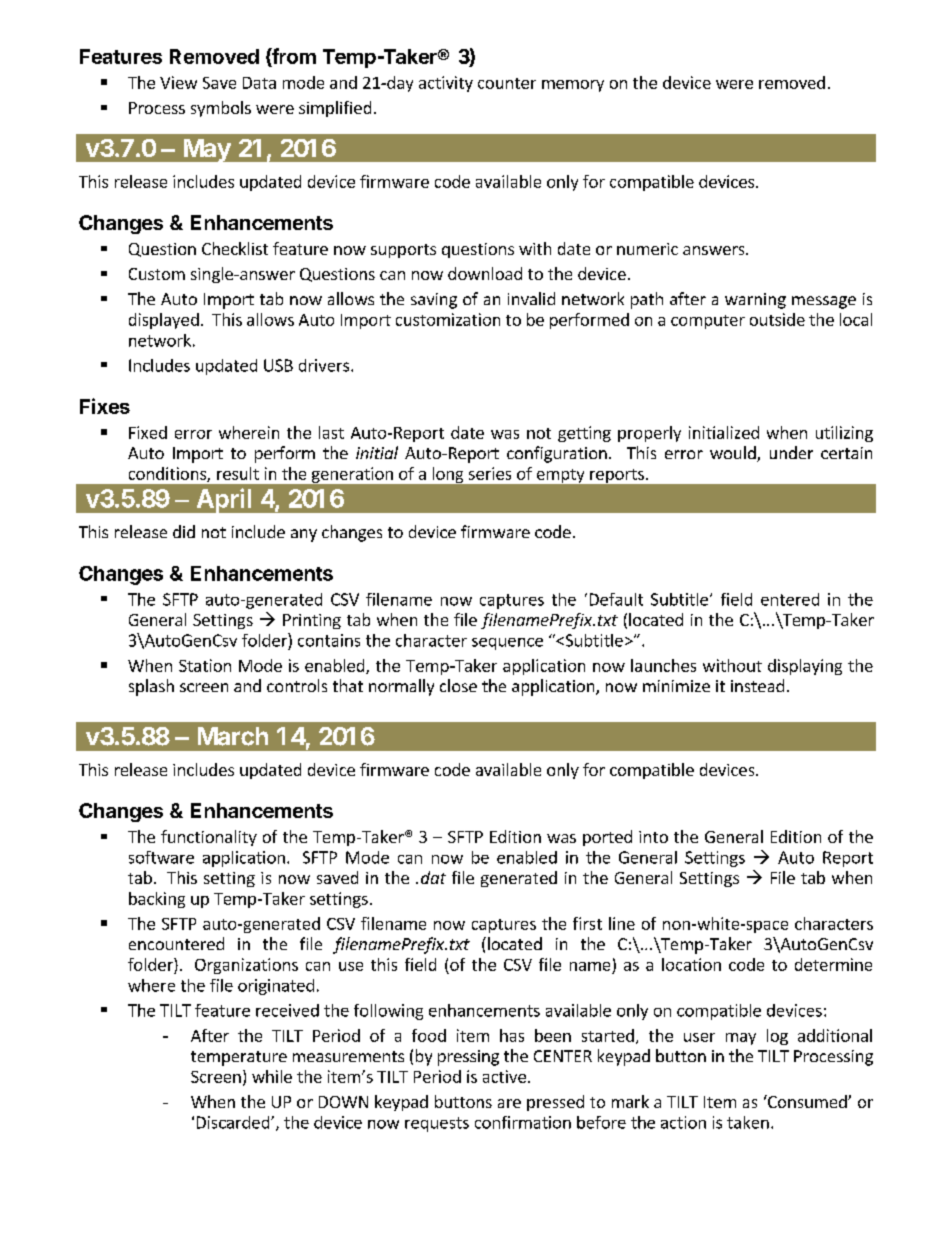 The width and height of the screenshot is (952, 1233). What do you see at coordinates (507, 644) in the screenshot?
I see `sequence` at bounding box center [507, 644].
